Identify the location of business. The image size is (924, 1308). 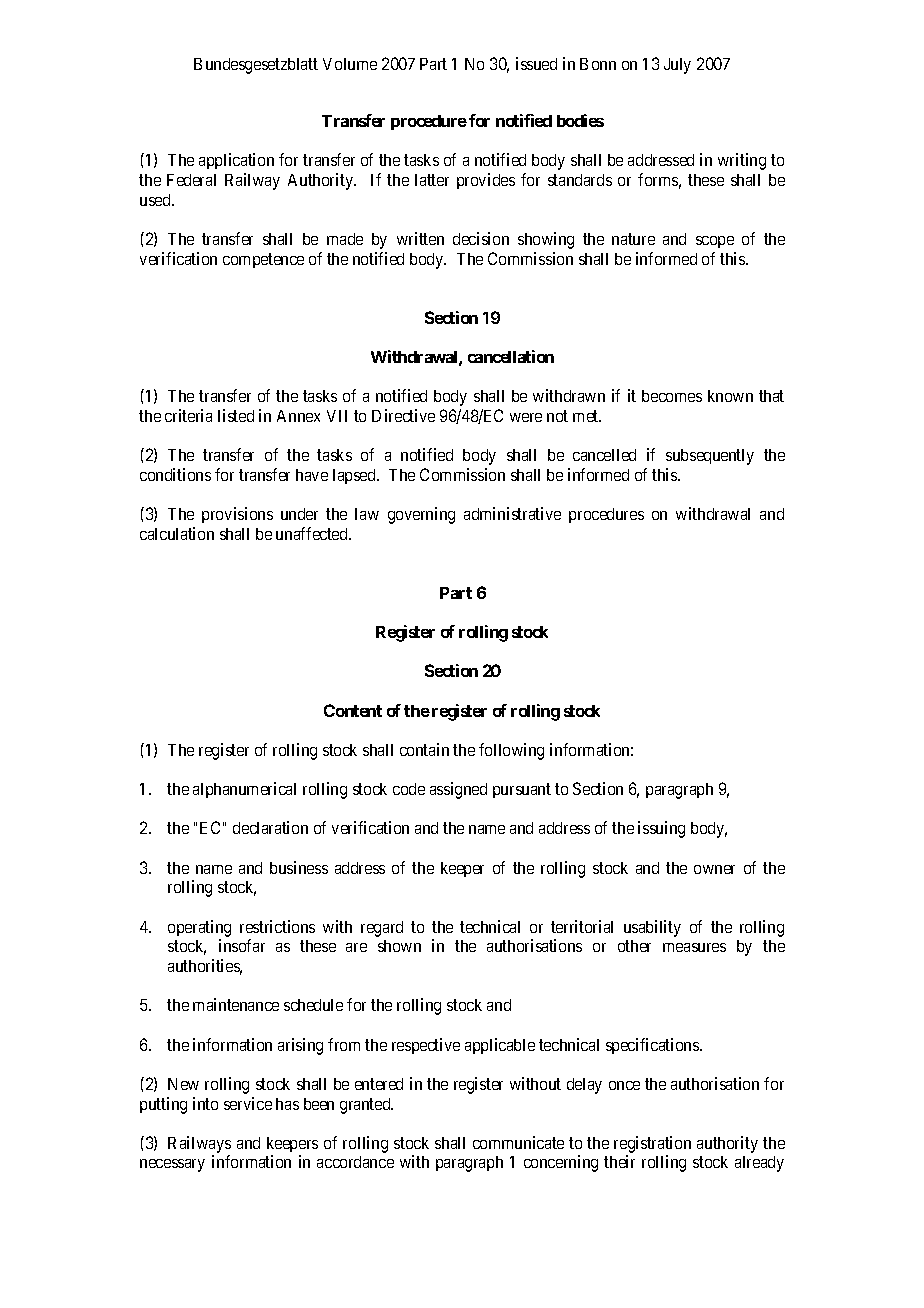
(299, 867).
